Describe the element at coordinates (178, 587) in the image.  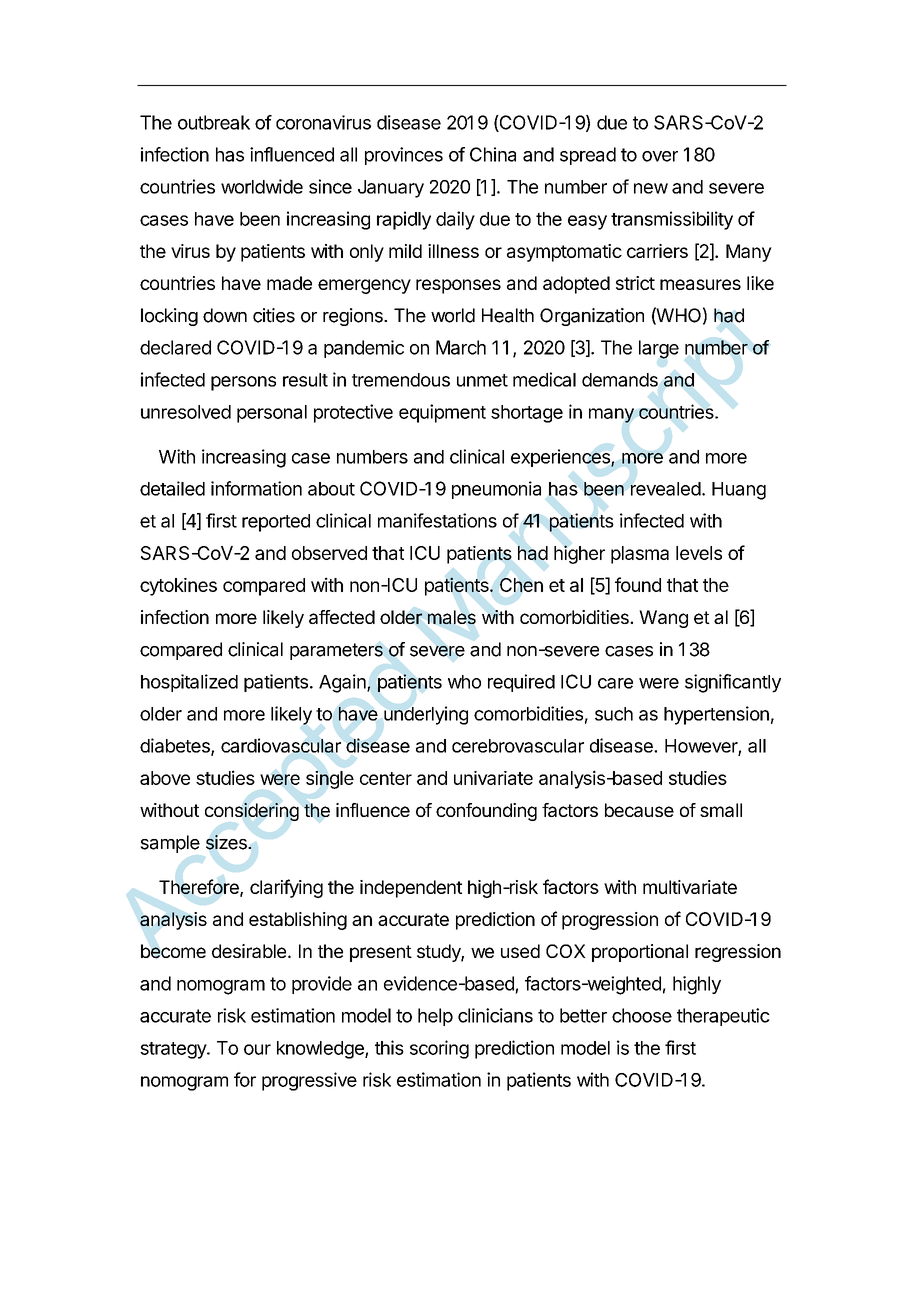
I see `cytokines` at that location.
